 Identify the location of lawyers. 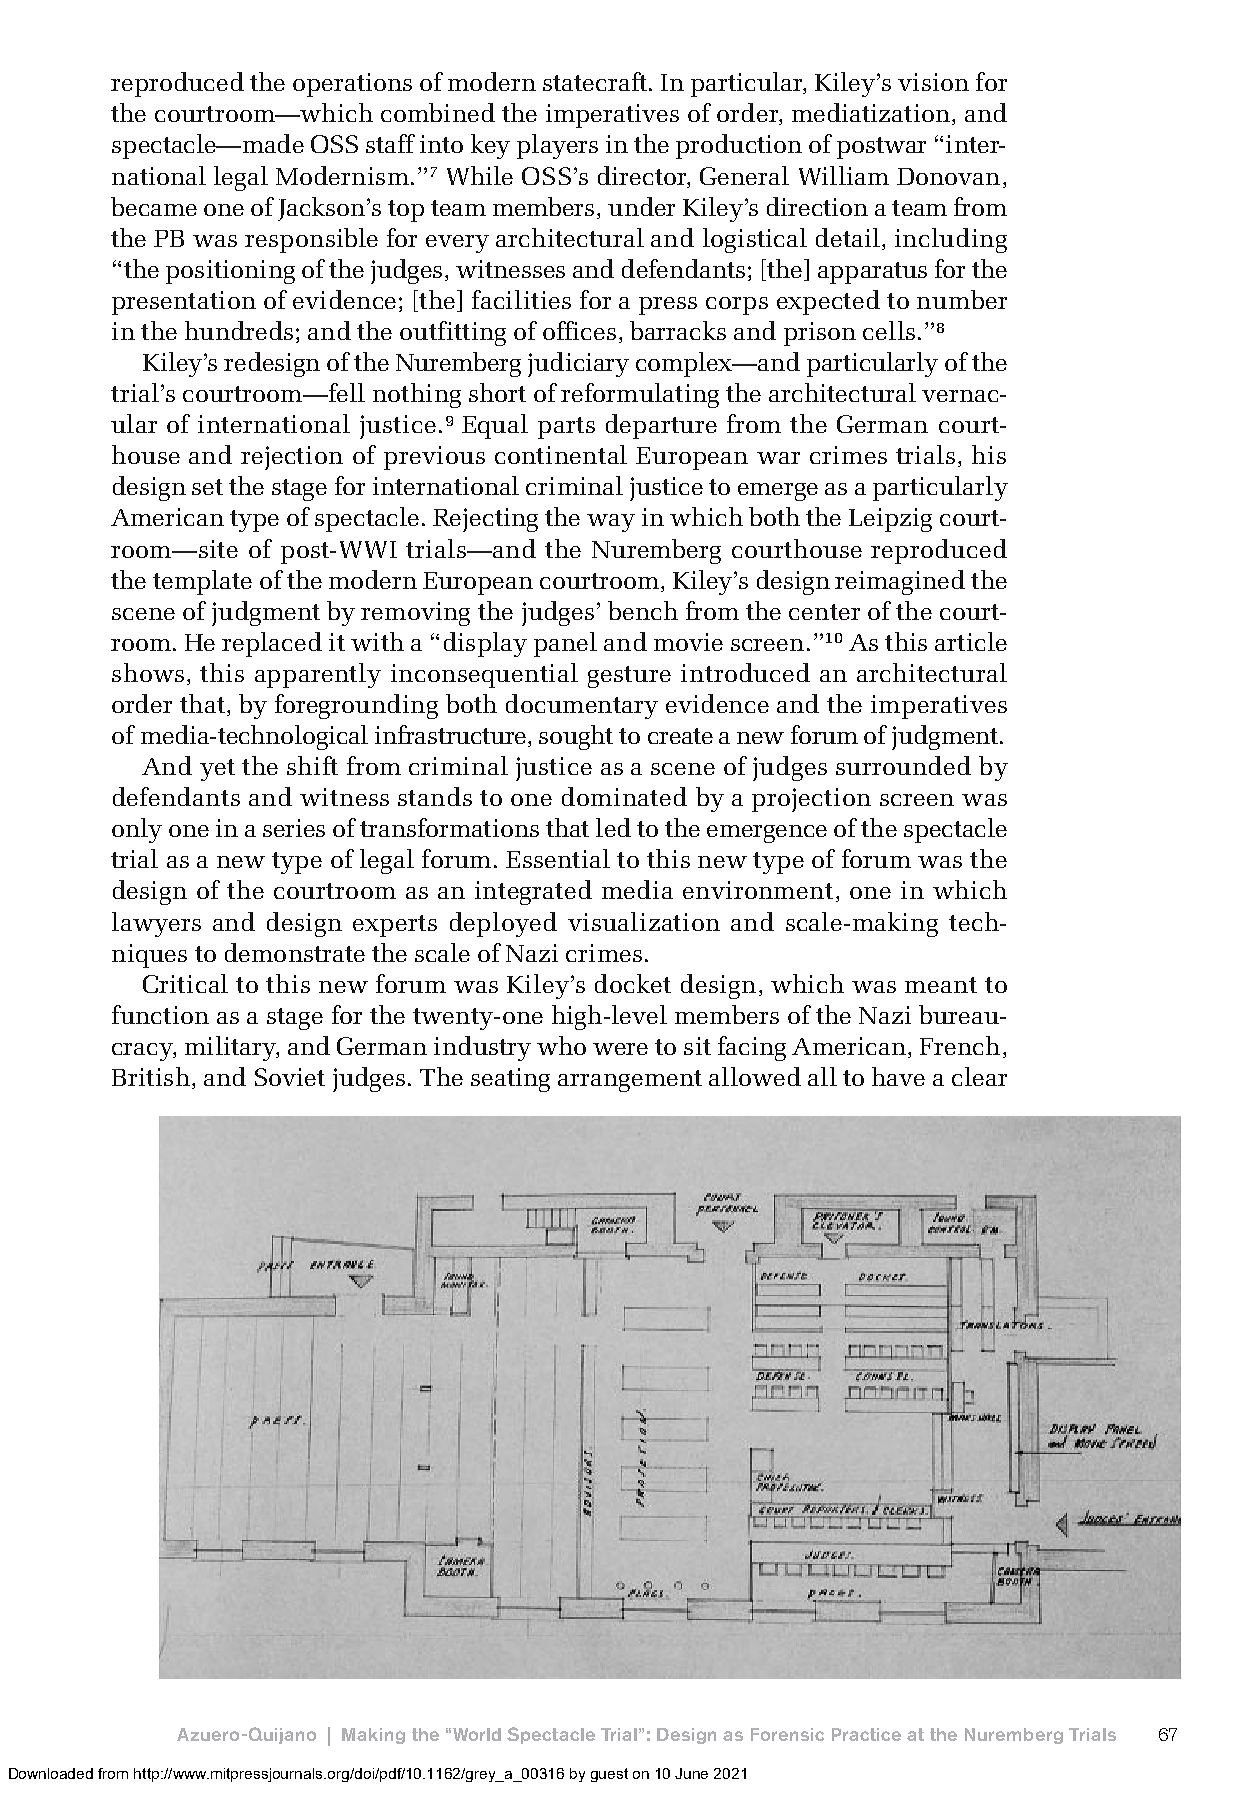
(156, 924).
